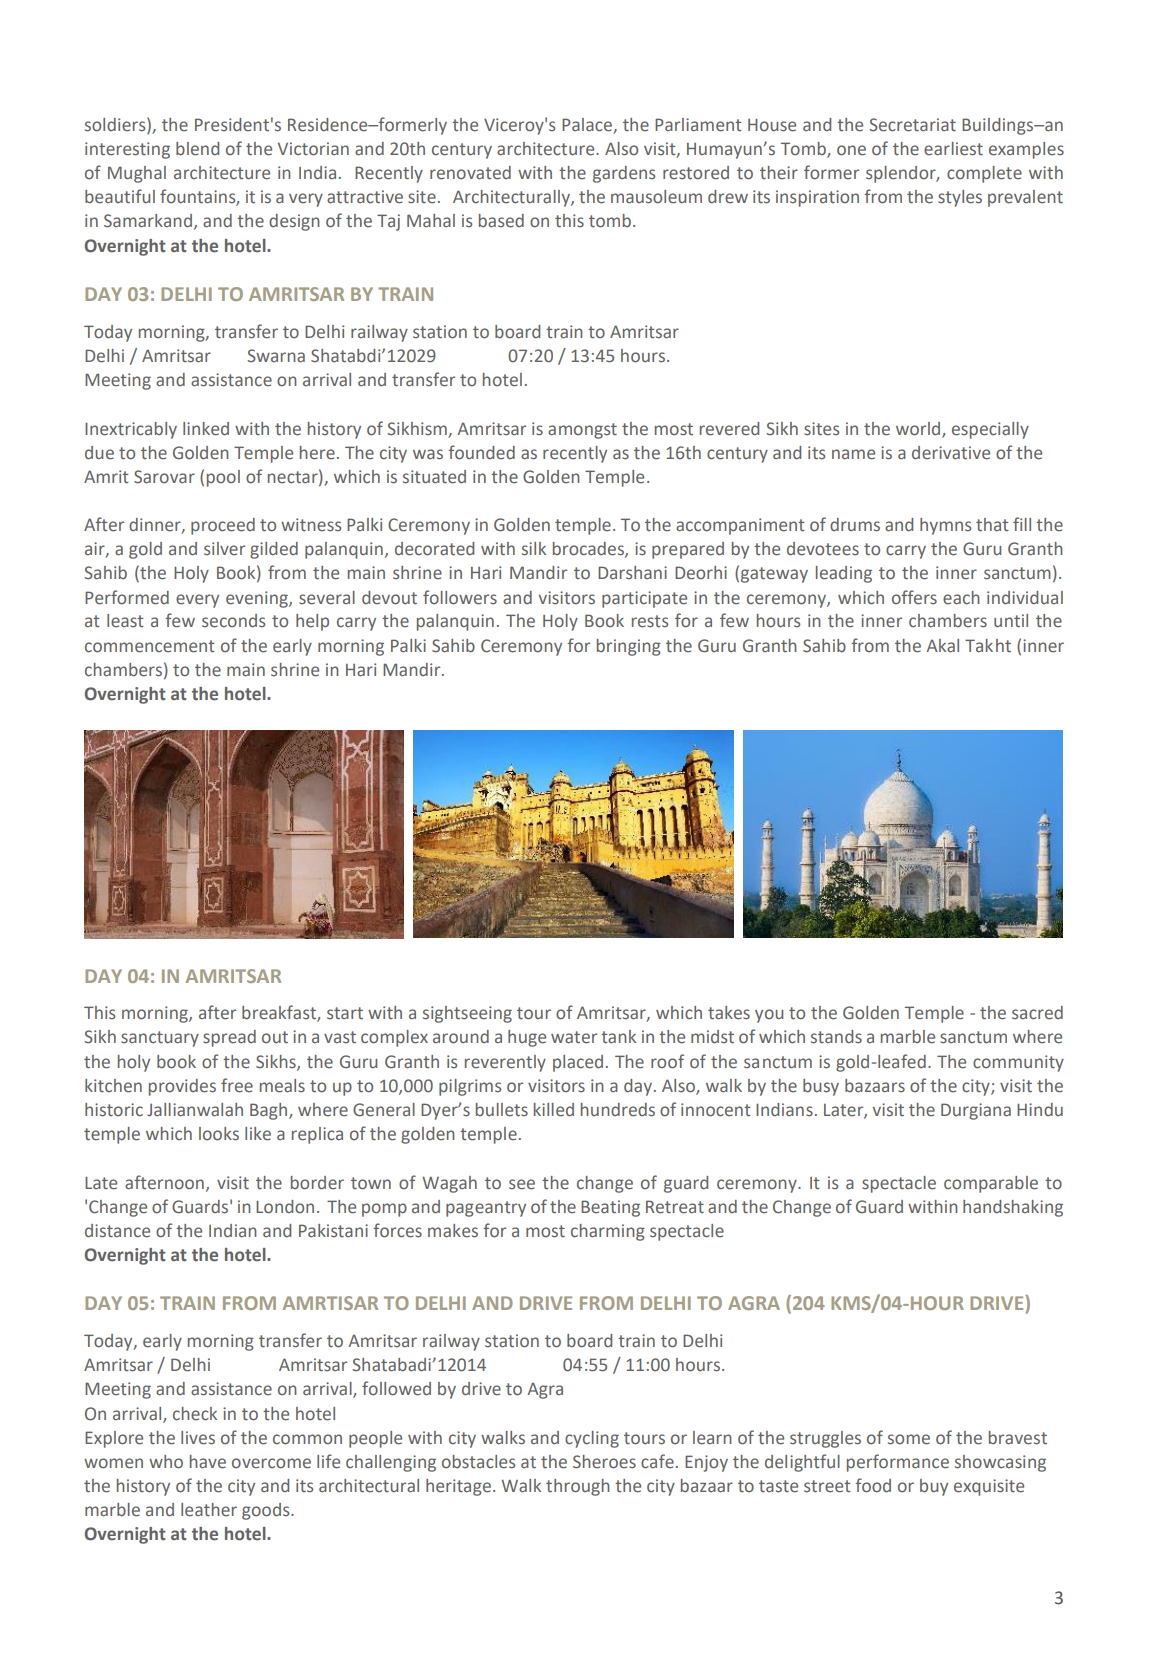  Describe the element at coordinates (943, 646) in the screenshot. I see `Akal` at that location.
